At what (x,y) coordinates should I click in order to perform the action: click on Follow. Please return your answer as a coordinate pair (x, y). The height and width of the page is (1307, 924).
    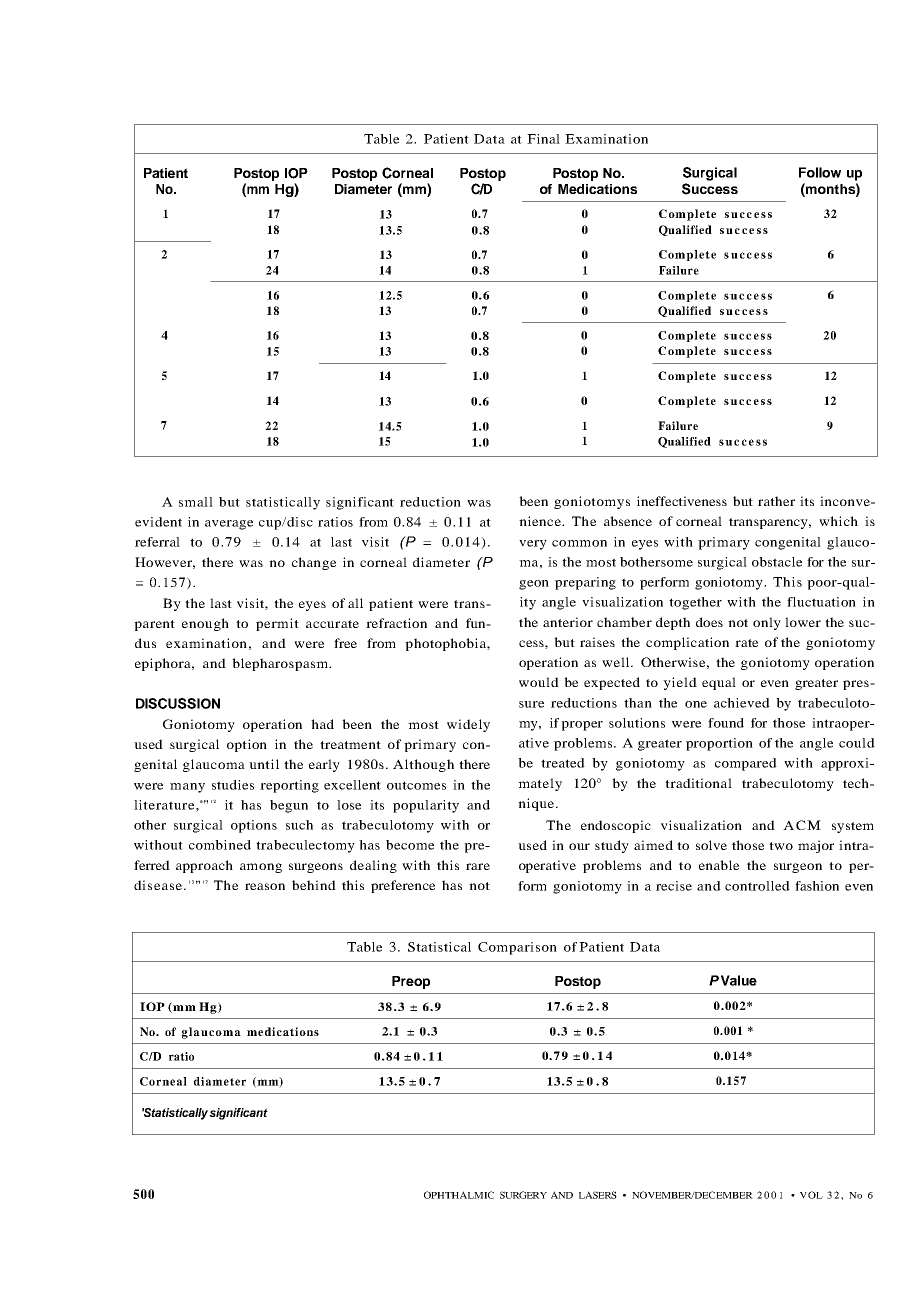
    Looking at the image, I should click on (820, 172).
